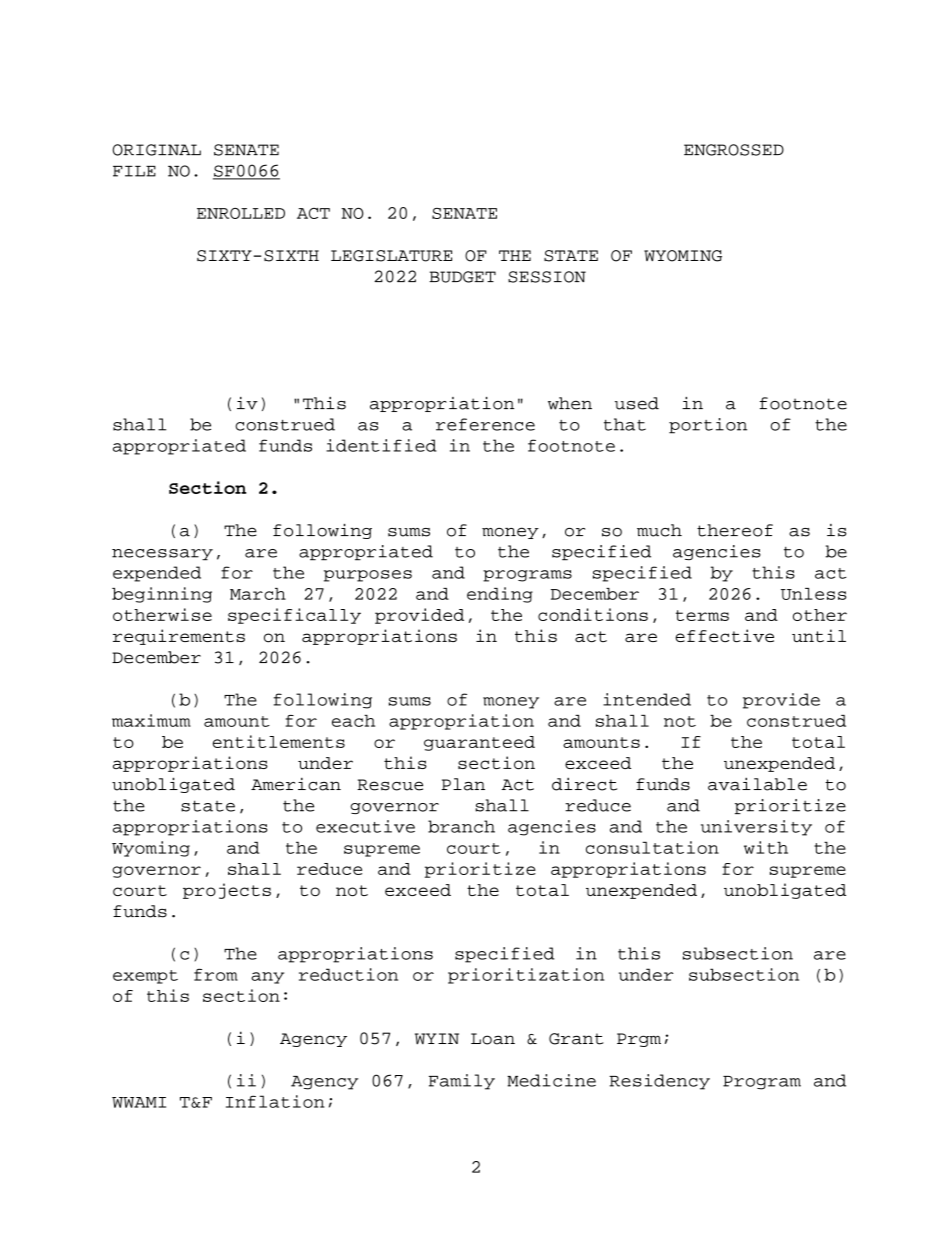 The width and height of the image is (952, 1233). I want to click on LEGISLATURE, so click(391, 256).
